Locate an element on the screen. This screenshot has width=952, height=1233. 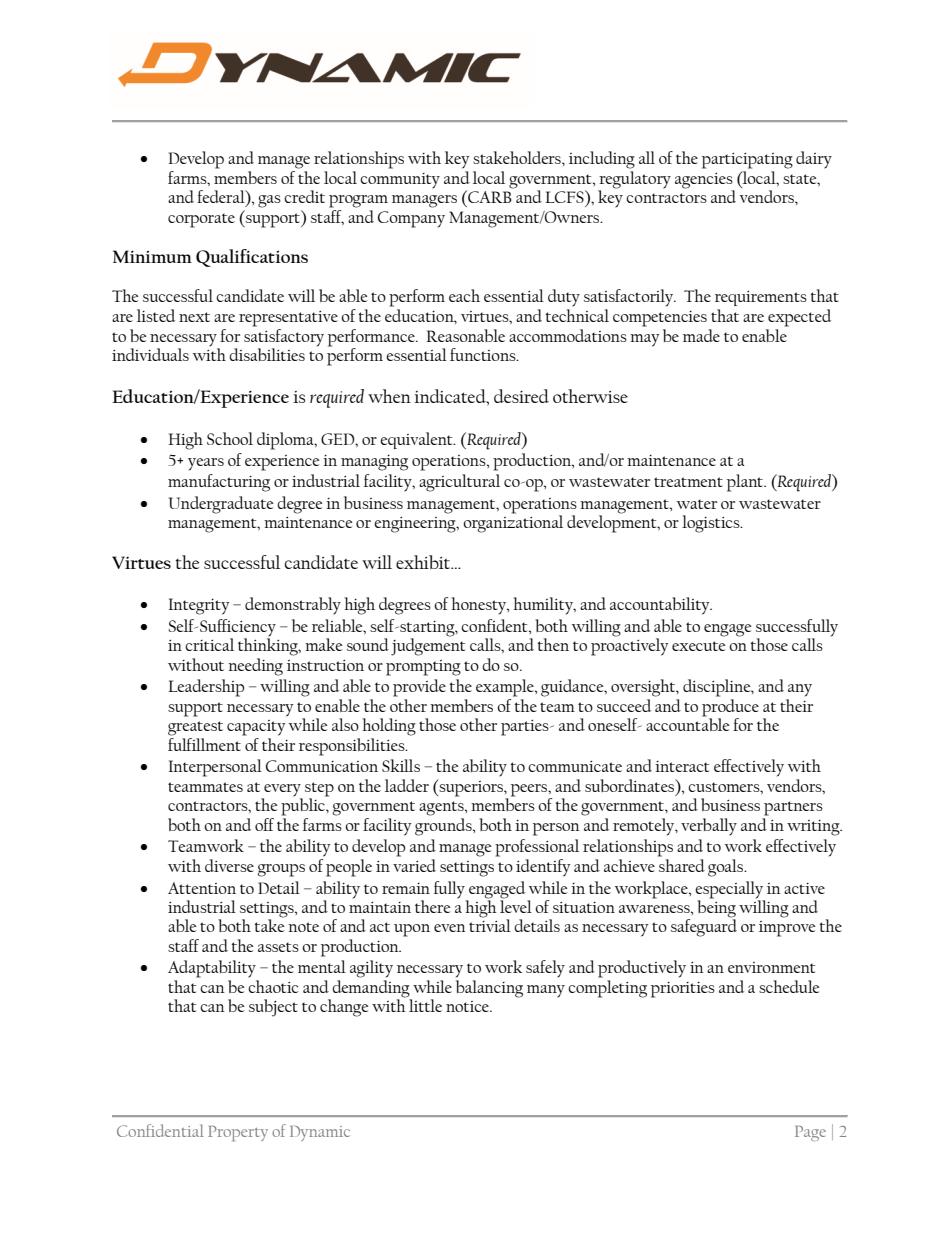
Property is located at coordinates (238, 1133).
